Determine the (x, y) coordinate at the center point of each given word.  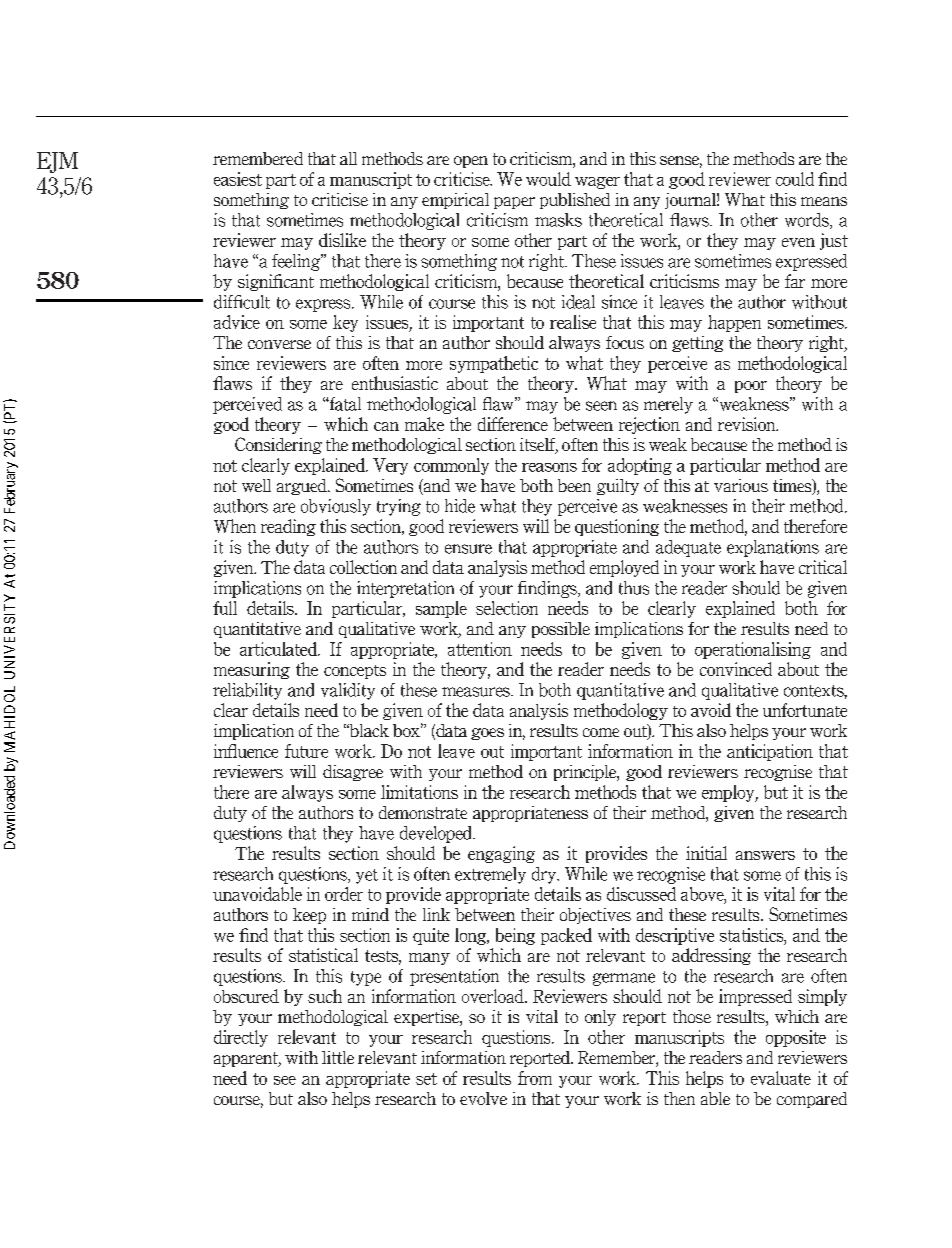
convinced (736, 669)
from (535, 1078)
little (338, 1057)
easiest (238, 179)
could (795, 179)
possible (561, 630)
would (548, 179)
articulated (279, 649)
